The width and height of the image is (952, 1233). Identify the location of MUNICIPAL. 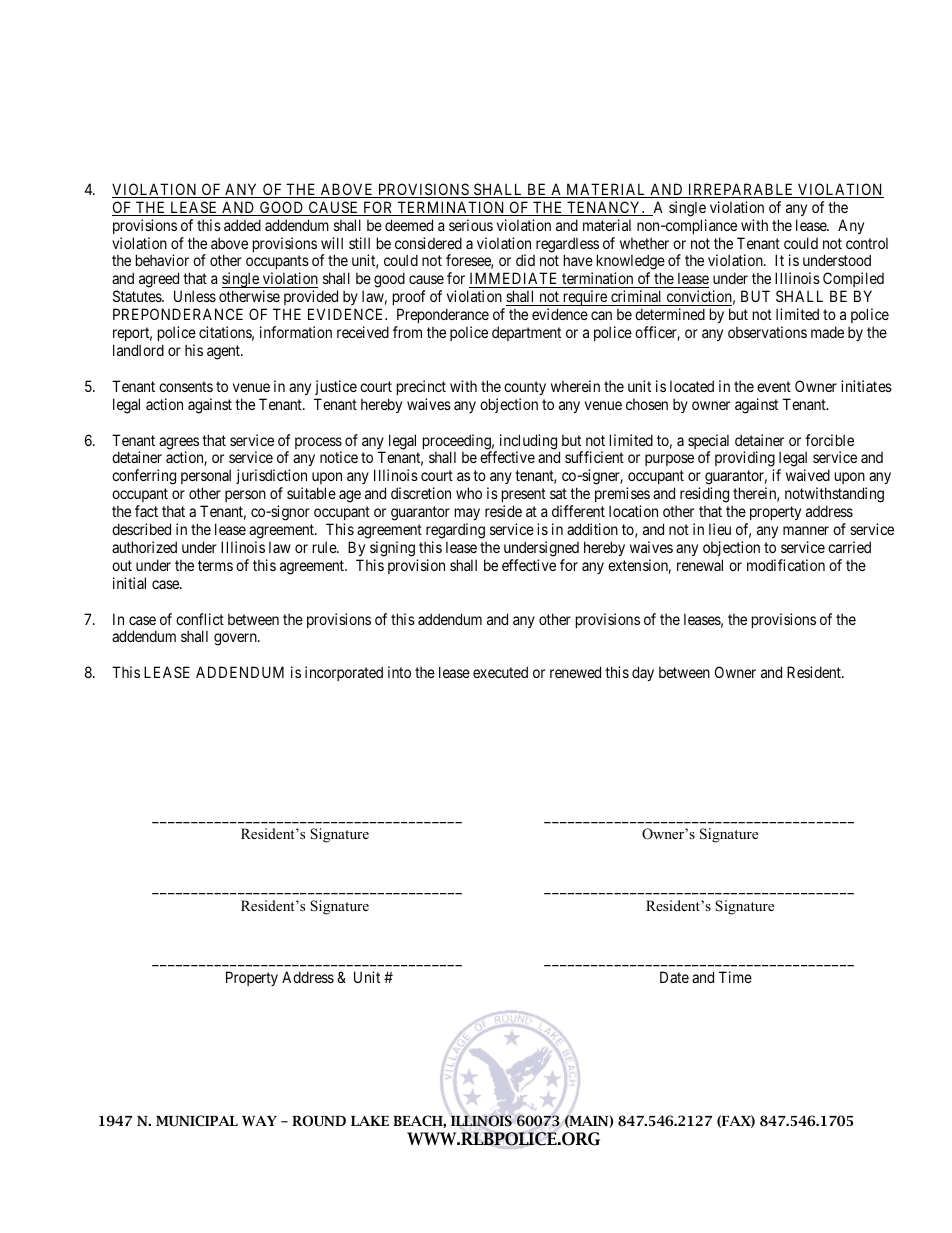
(197, 1121).
